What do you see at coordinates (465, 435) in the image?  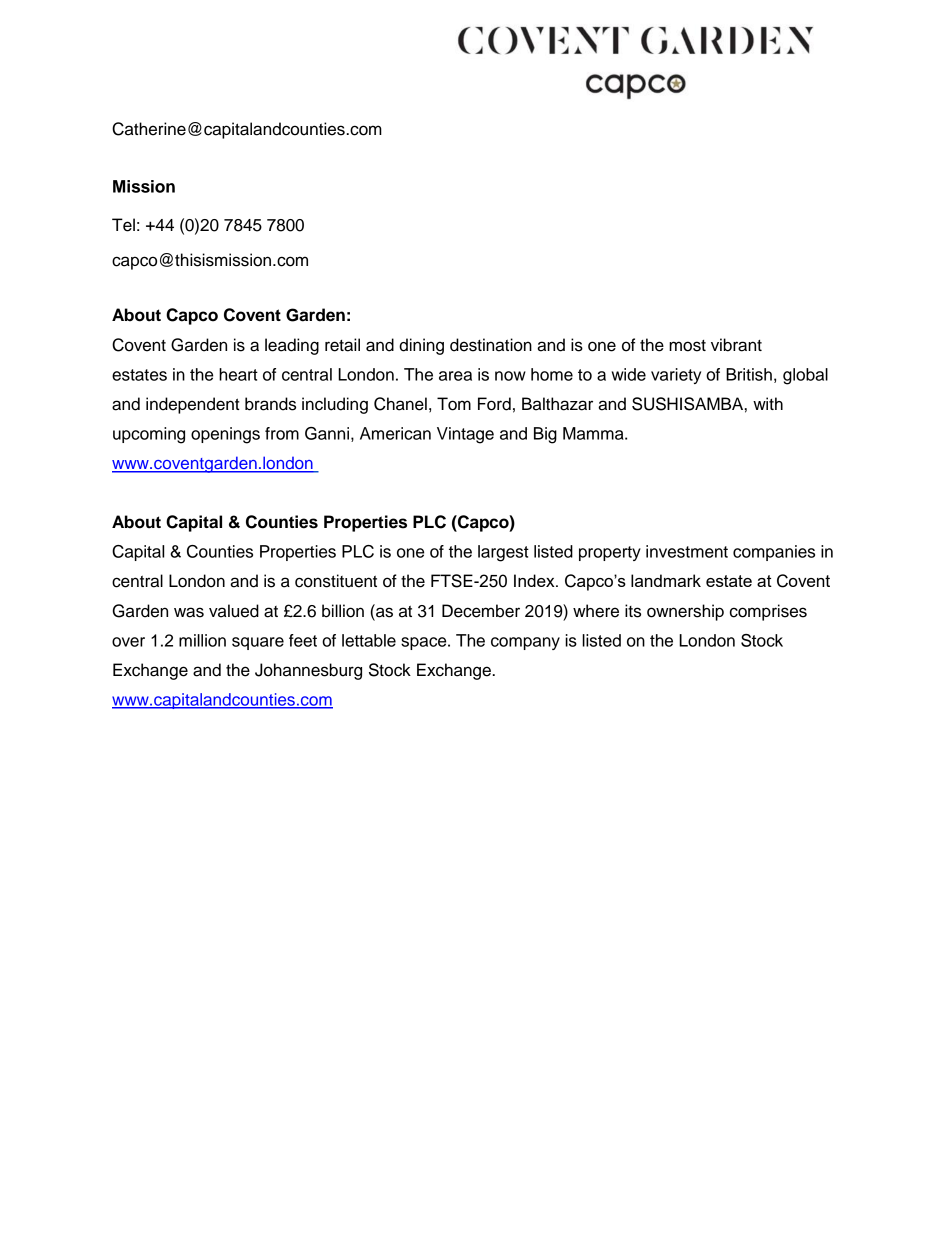 I see `Vintage` at bounding box center [465, 435].
